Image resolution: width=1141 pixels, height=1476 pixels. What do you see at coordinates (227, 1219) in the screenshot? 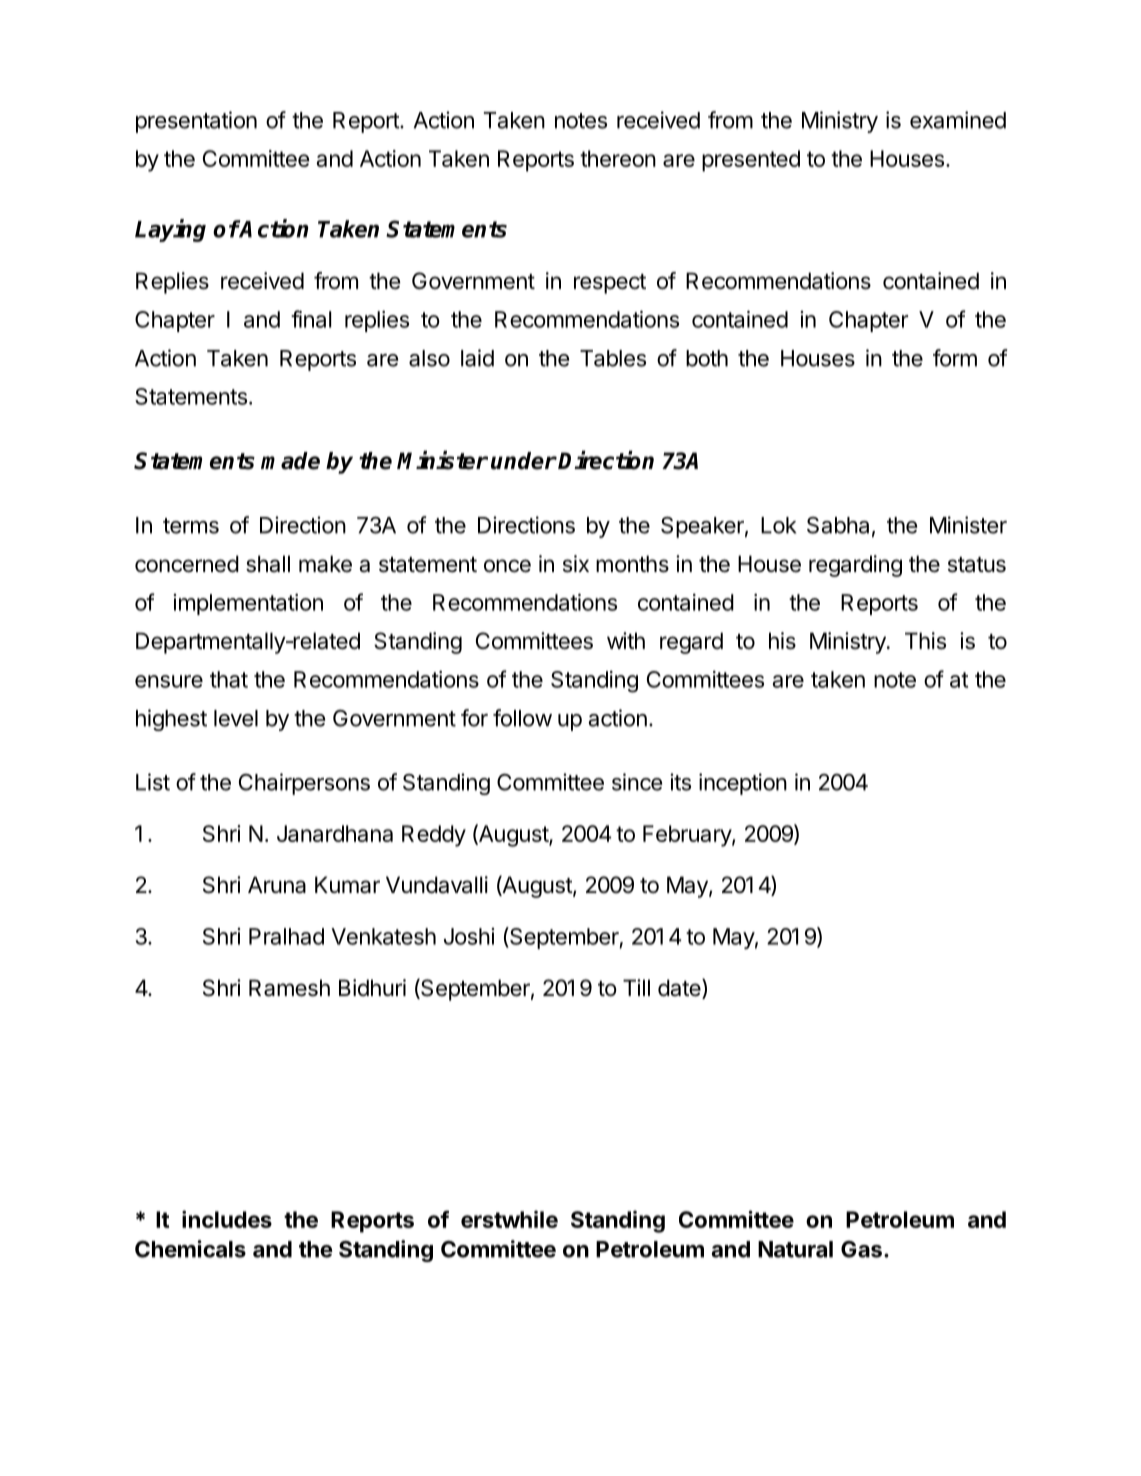
I see `includes` at bounding box center [227, 1219].
